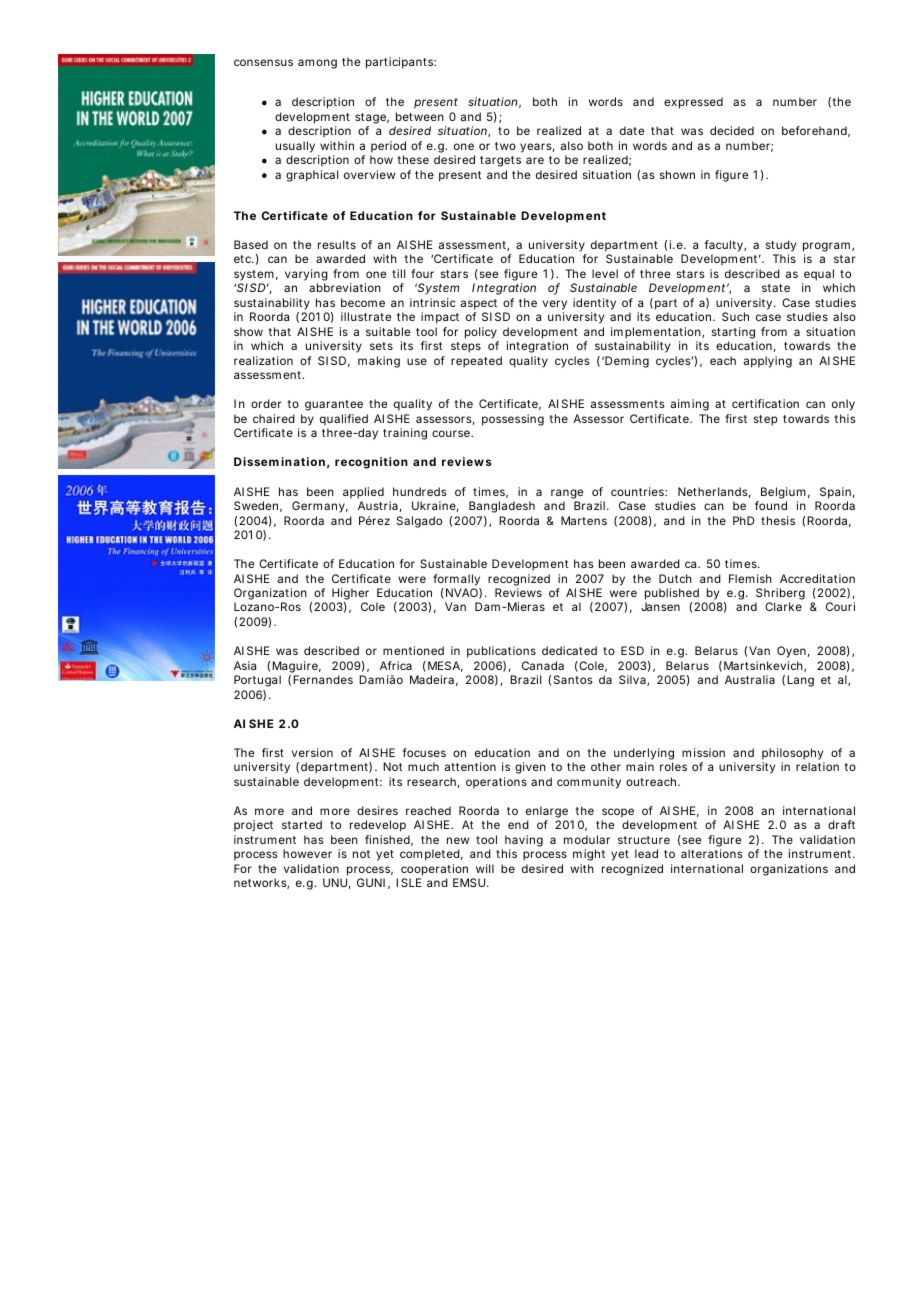 The height and width of the document is (1308, 924). Describe the element at coordinates (535, 160) in the document. I see `are` at that location.
